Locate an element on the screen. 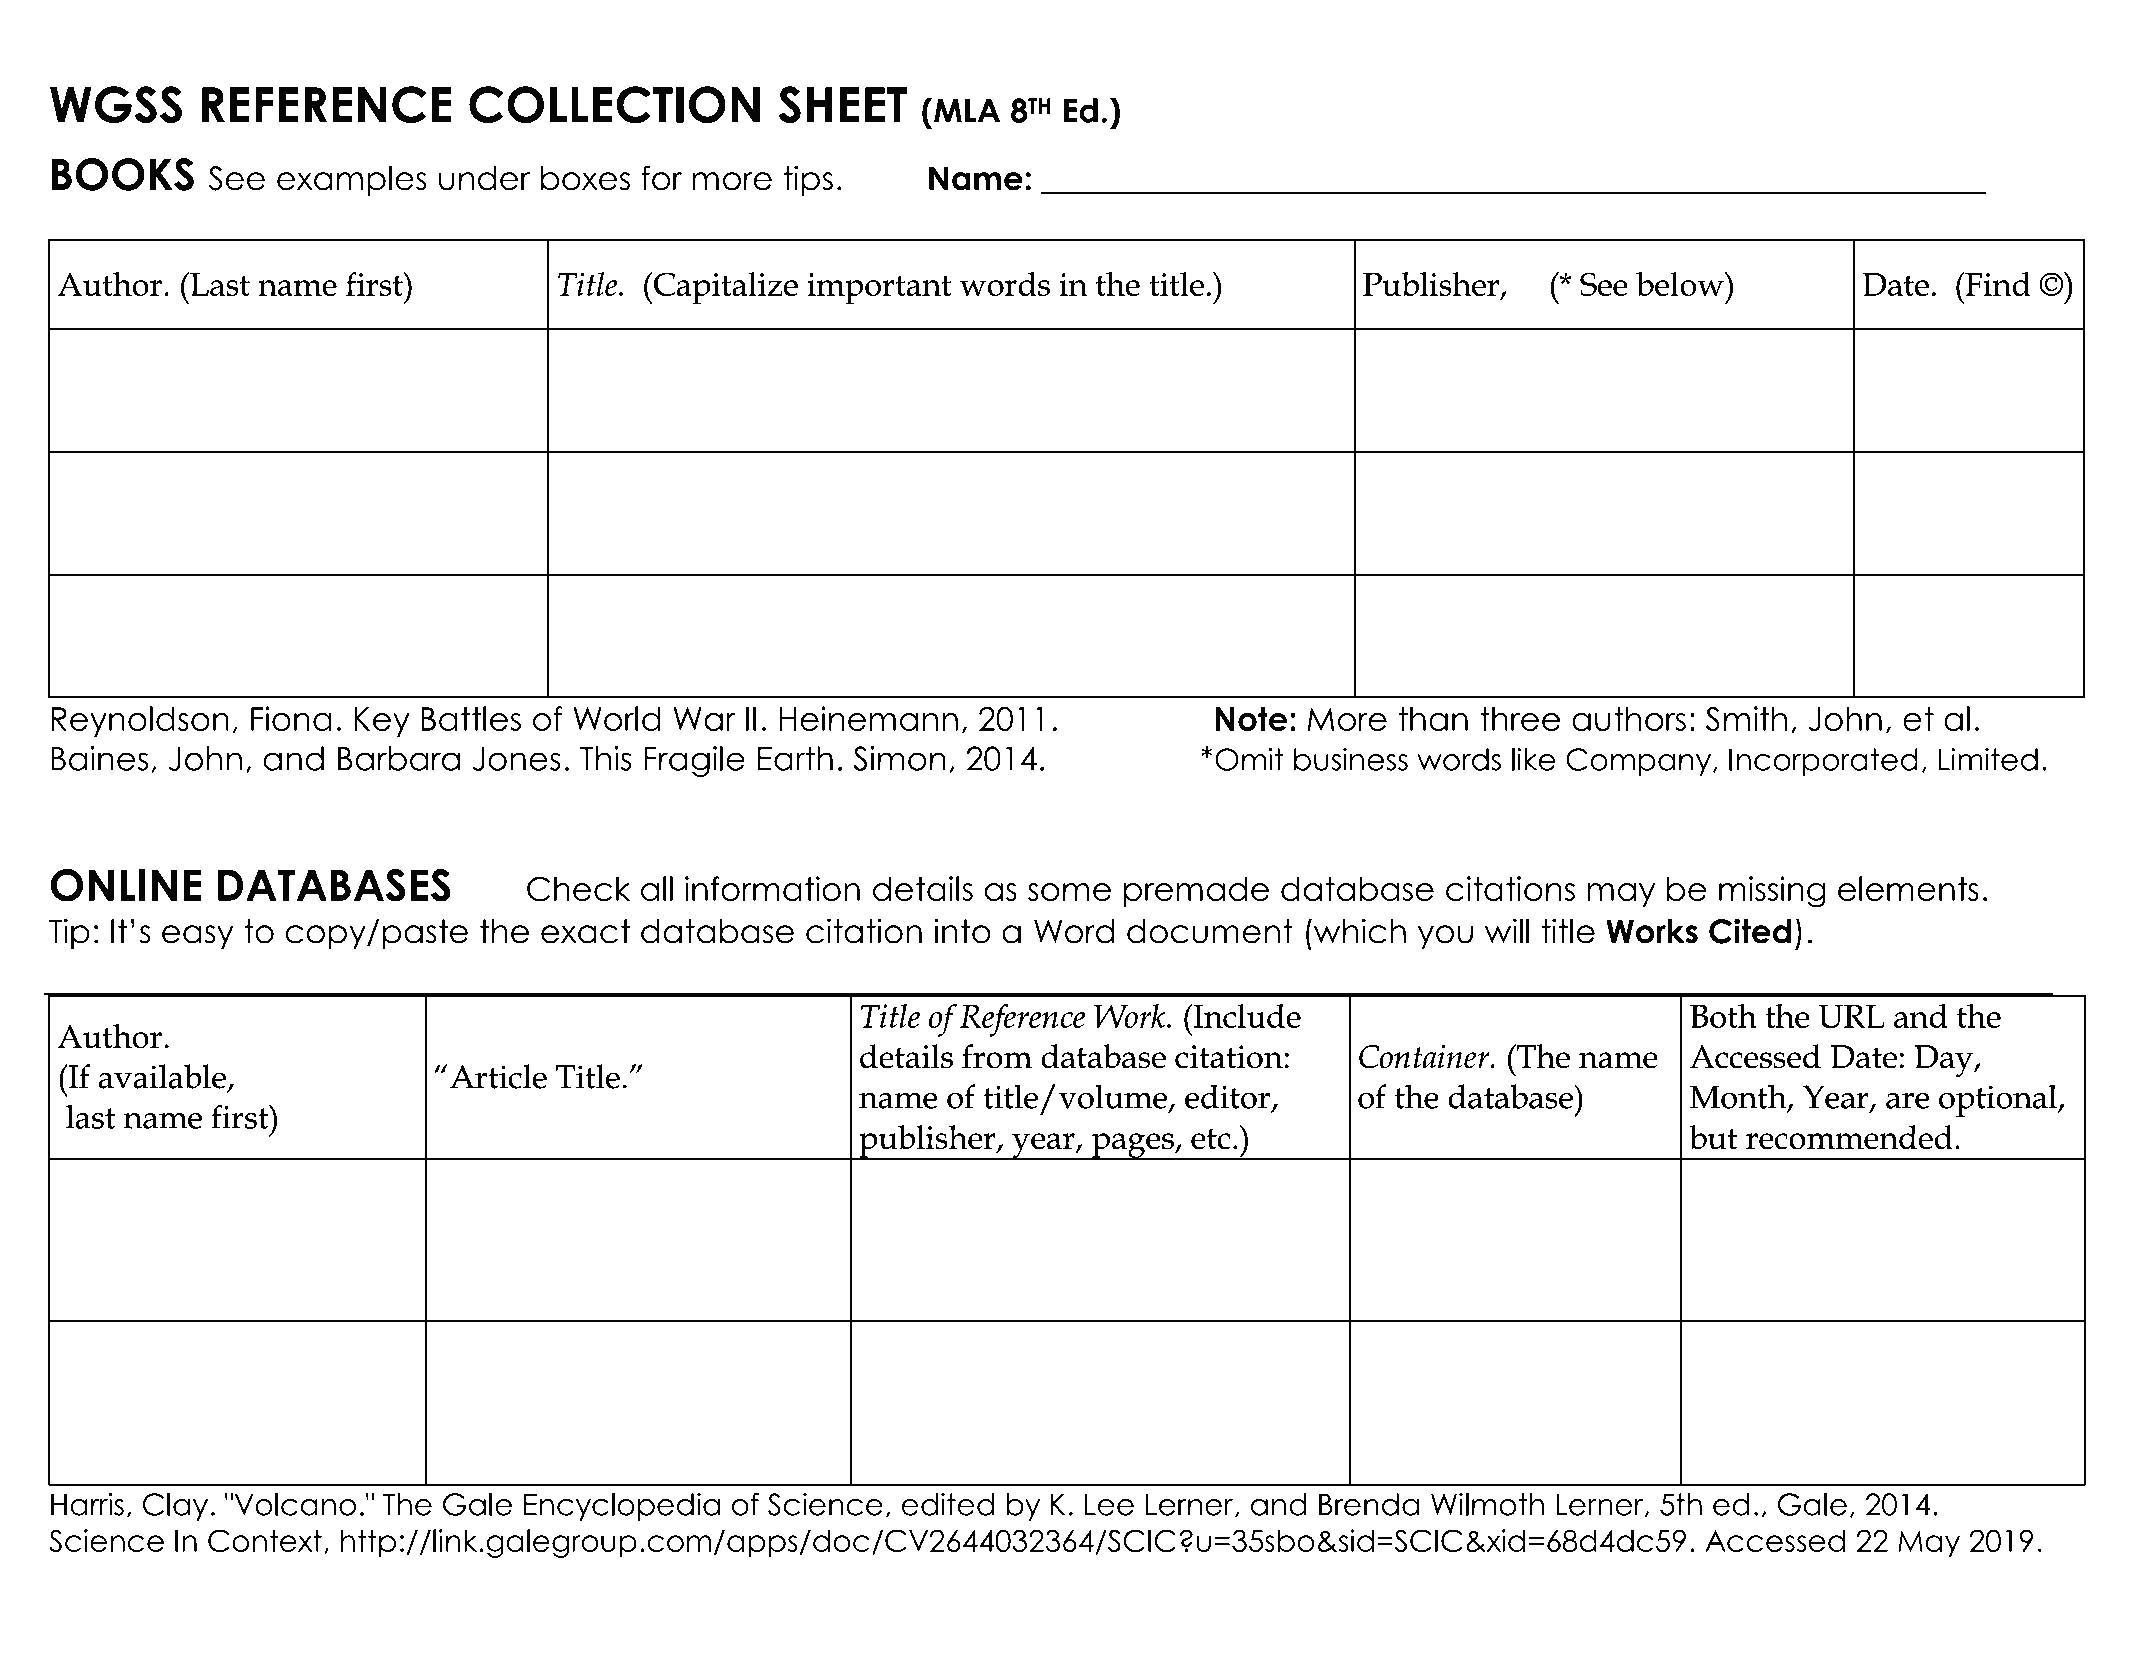  examples is located at coordinates (352, 181).
